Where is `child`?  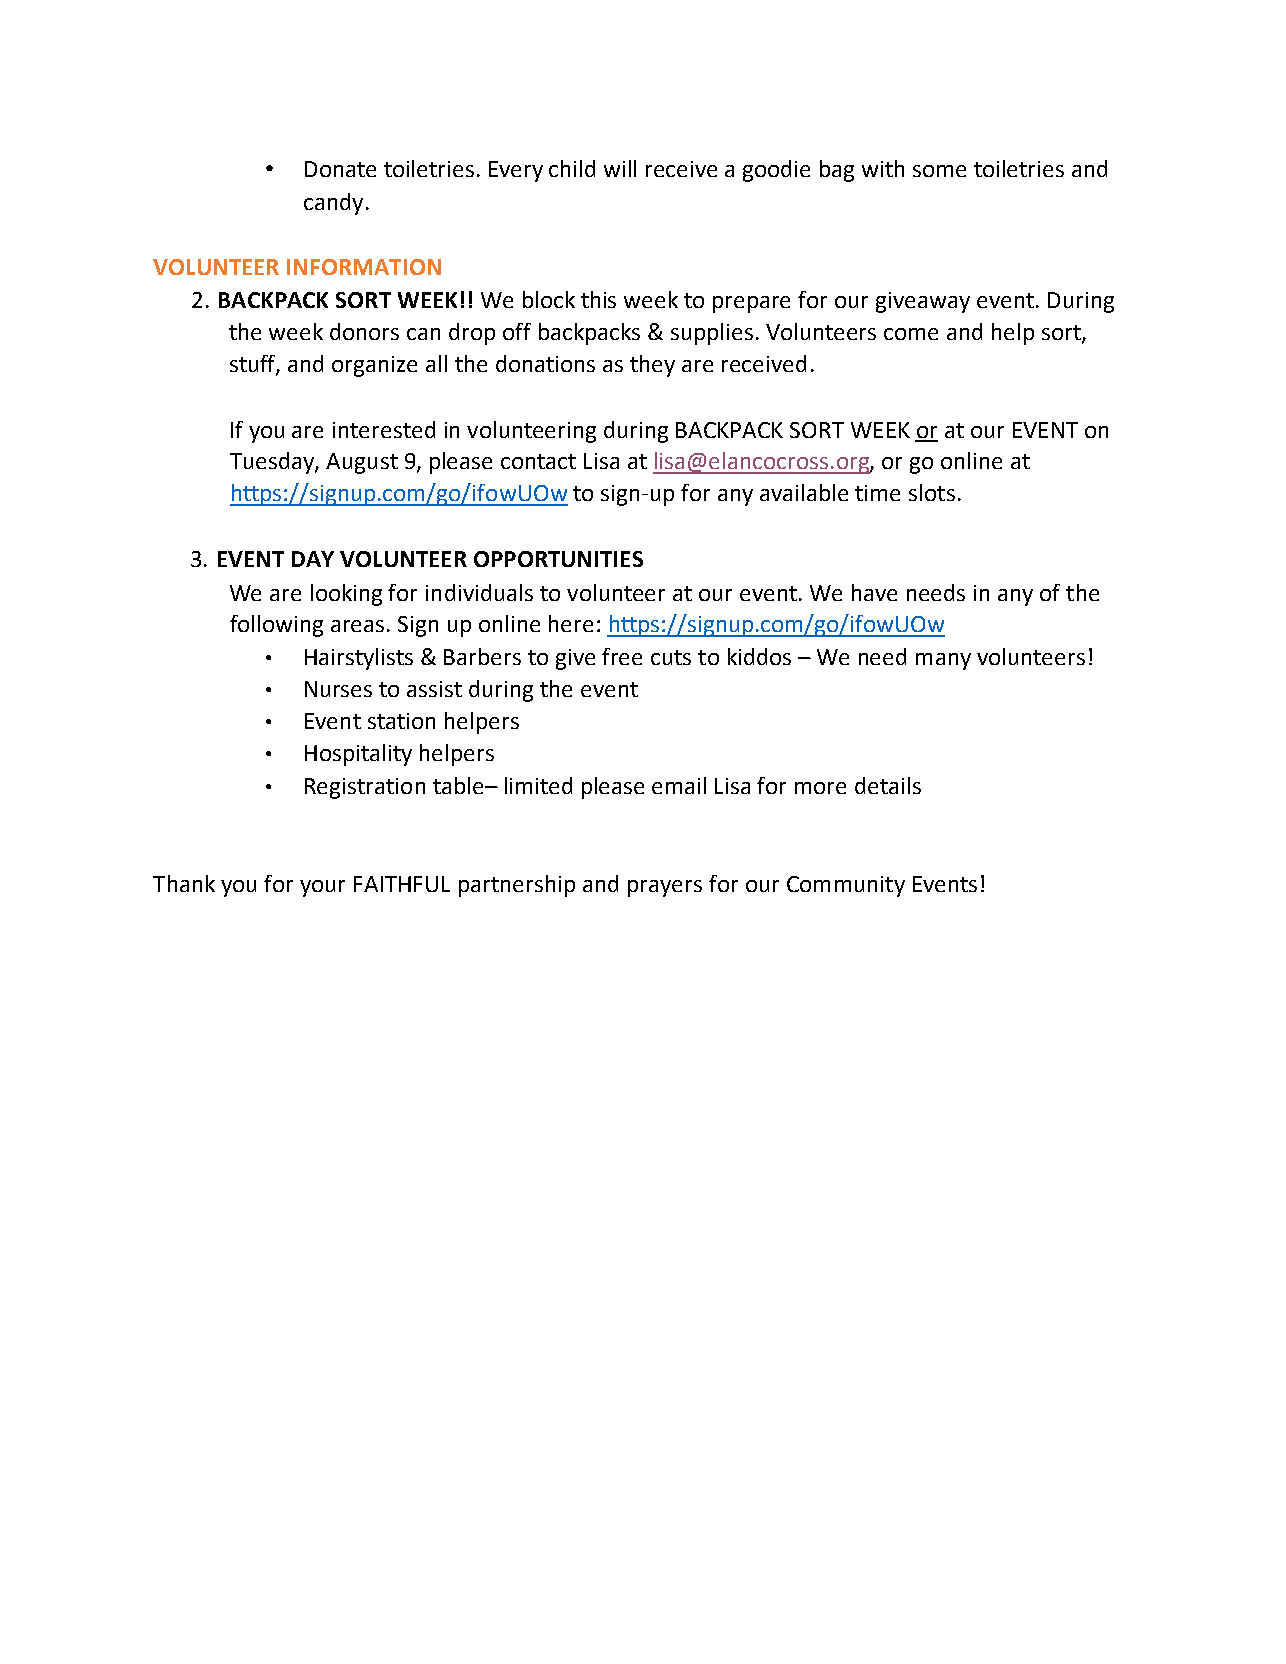
child is located at coordinates (572, 168).
